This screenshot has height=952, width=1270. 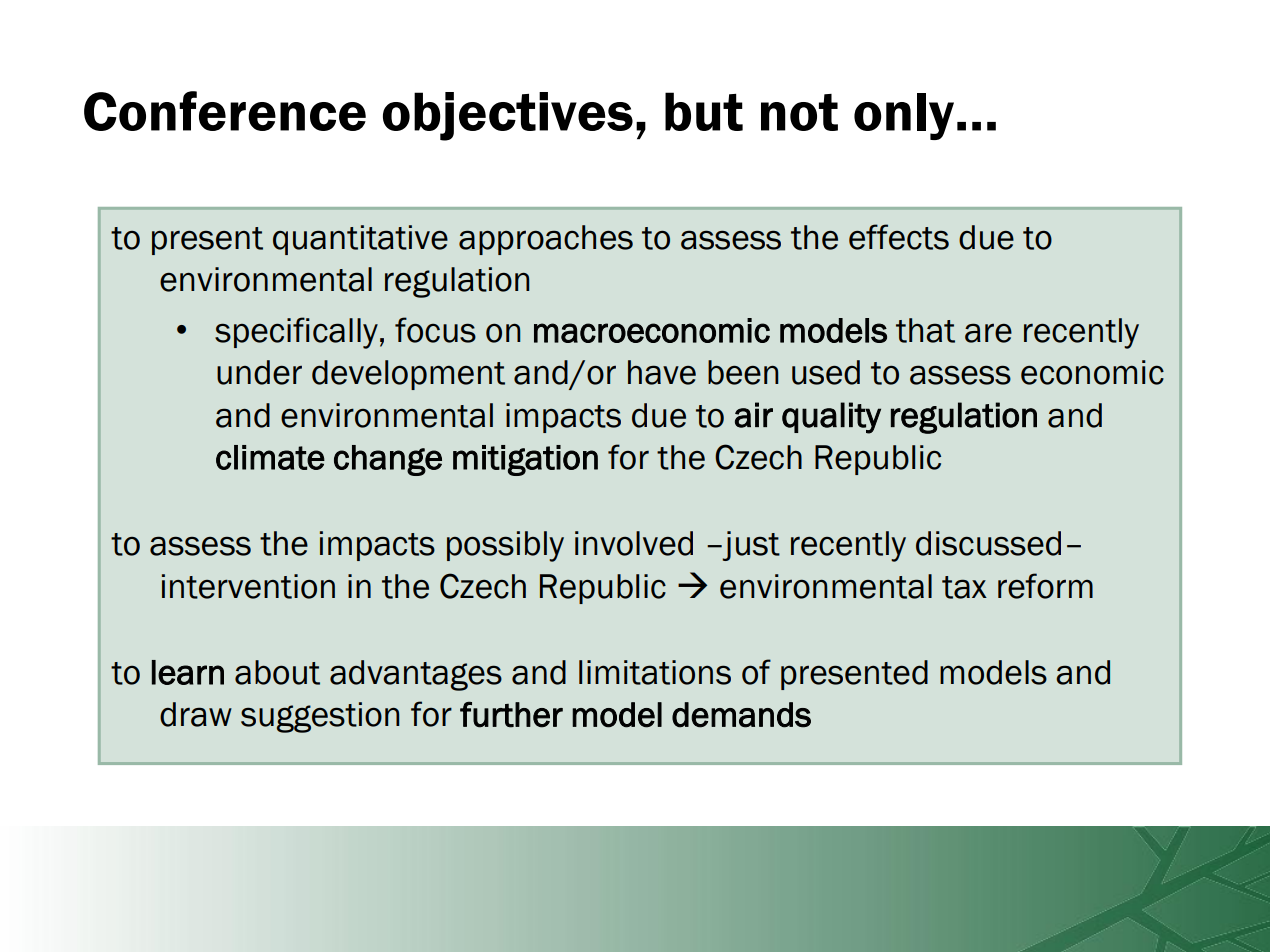 I want to click on only, so click(x=904, y=116).
